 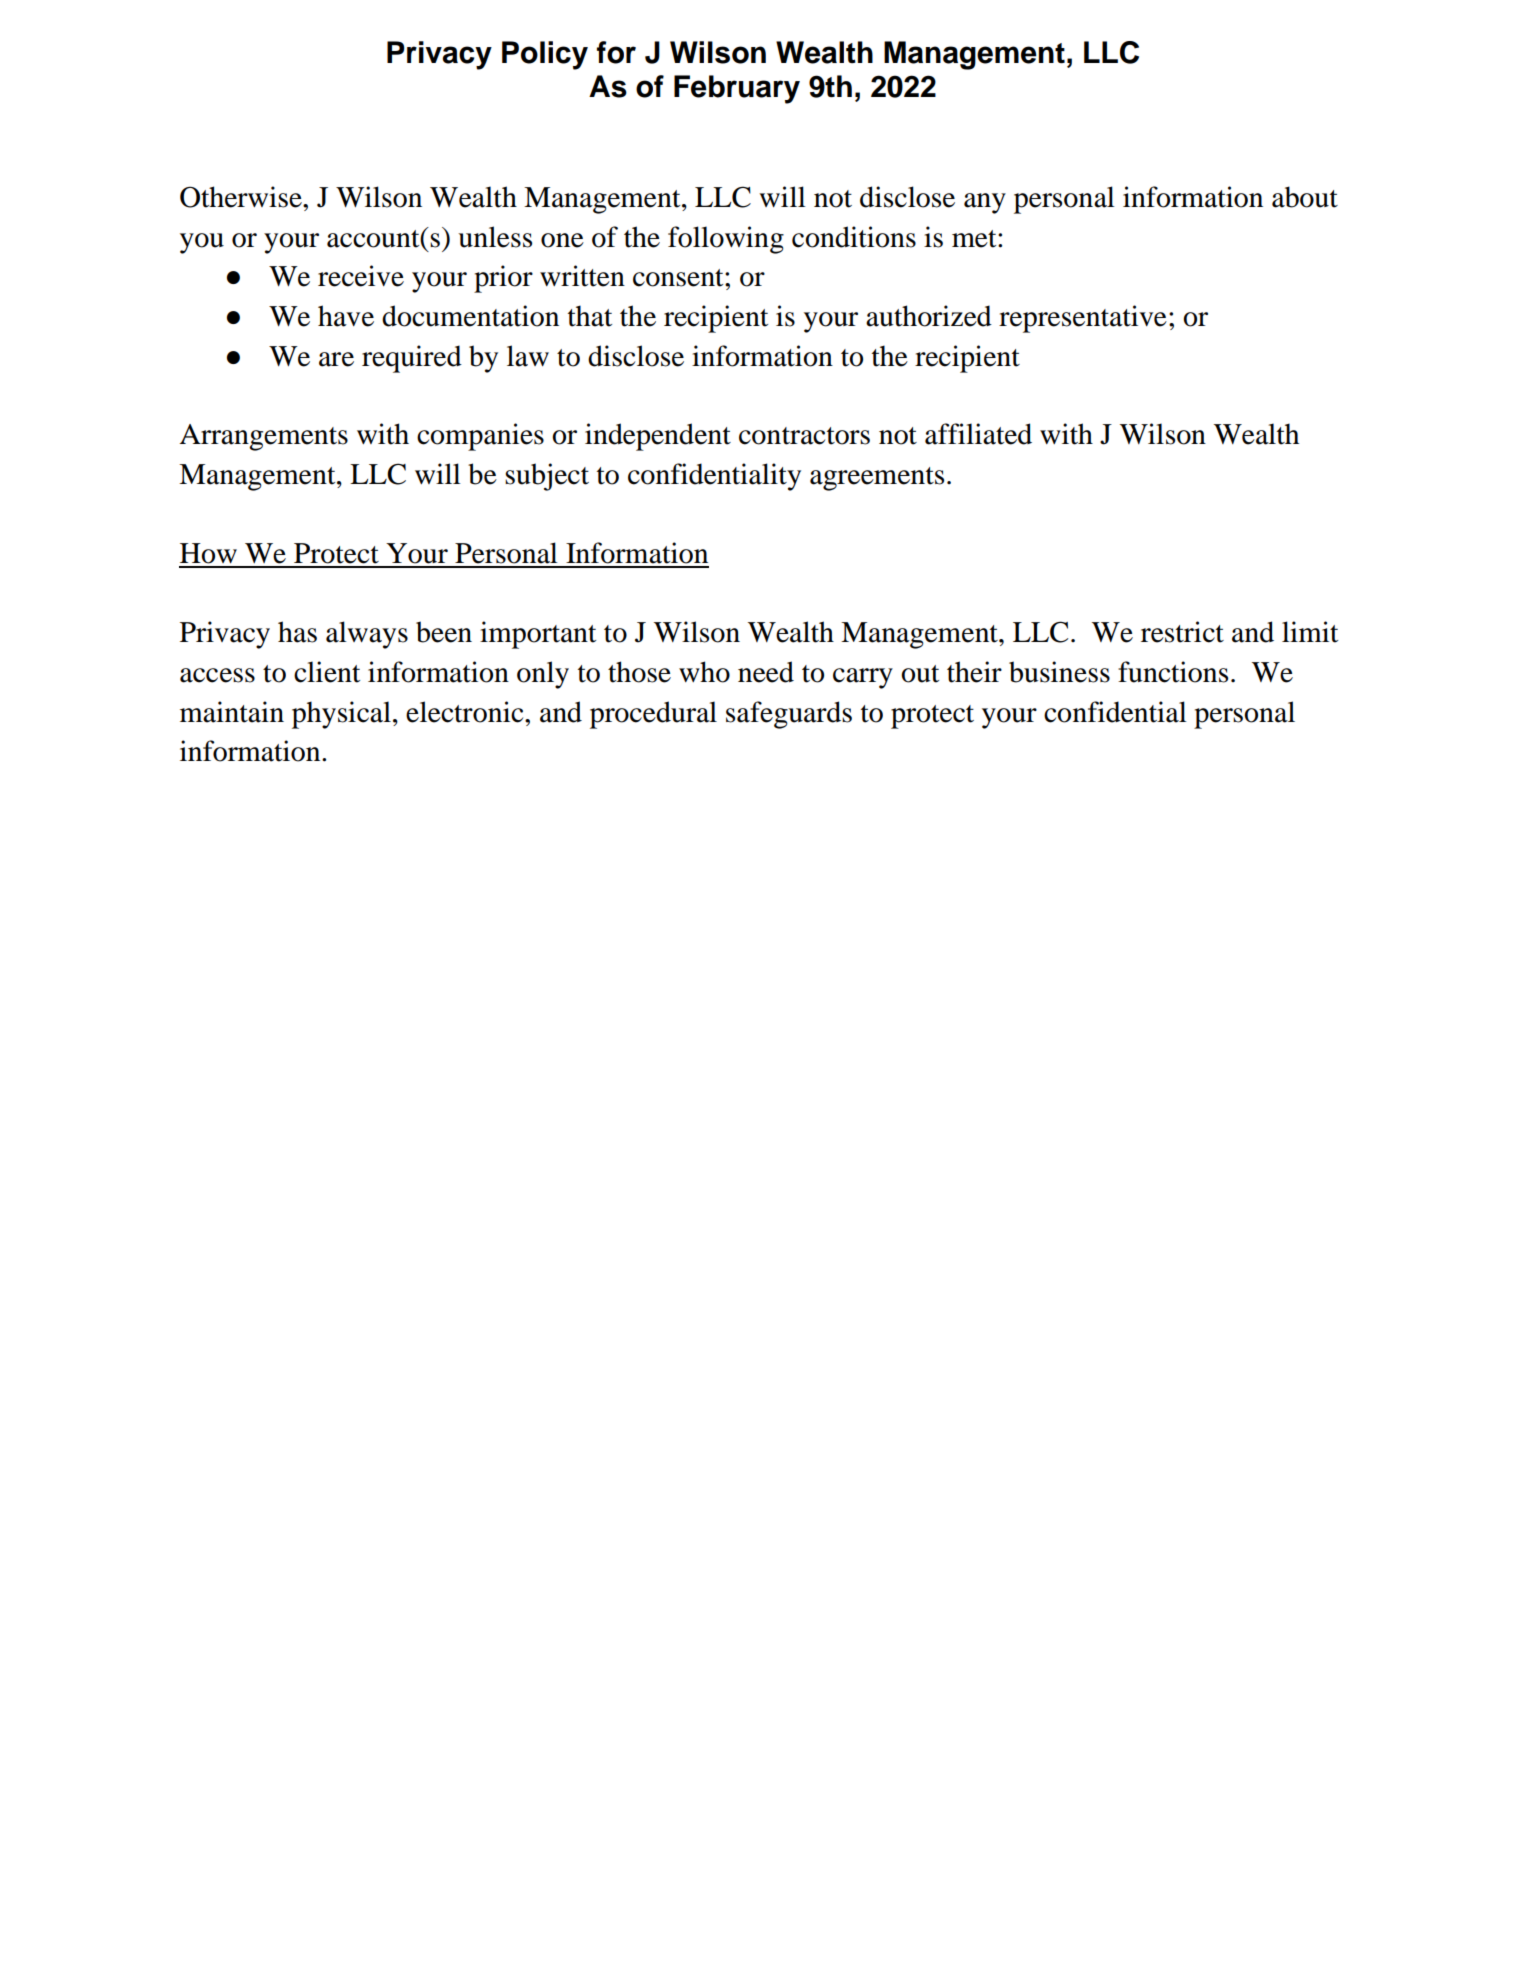 What do you see at coordinates (336, 359) in the document?
I see `are` at bounding box center [336, 359].
